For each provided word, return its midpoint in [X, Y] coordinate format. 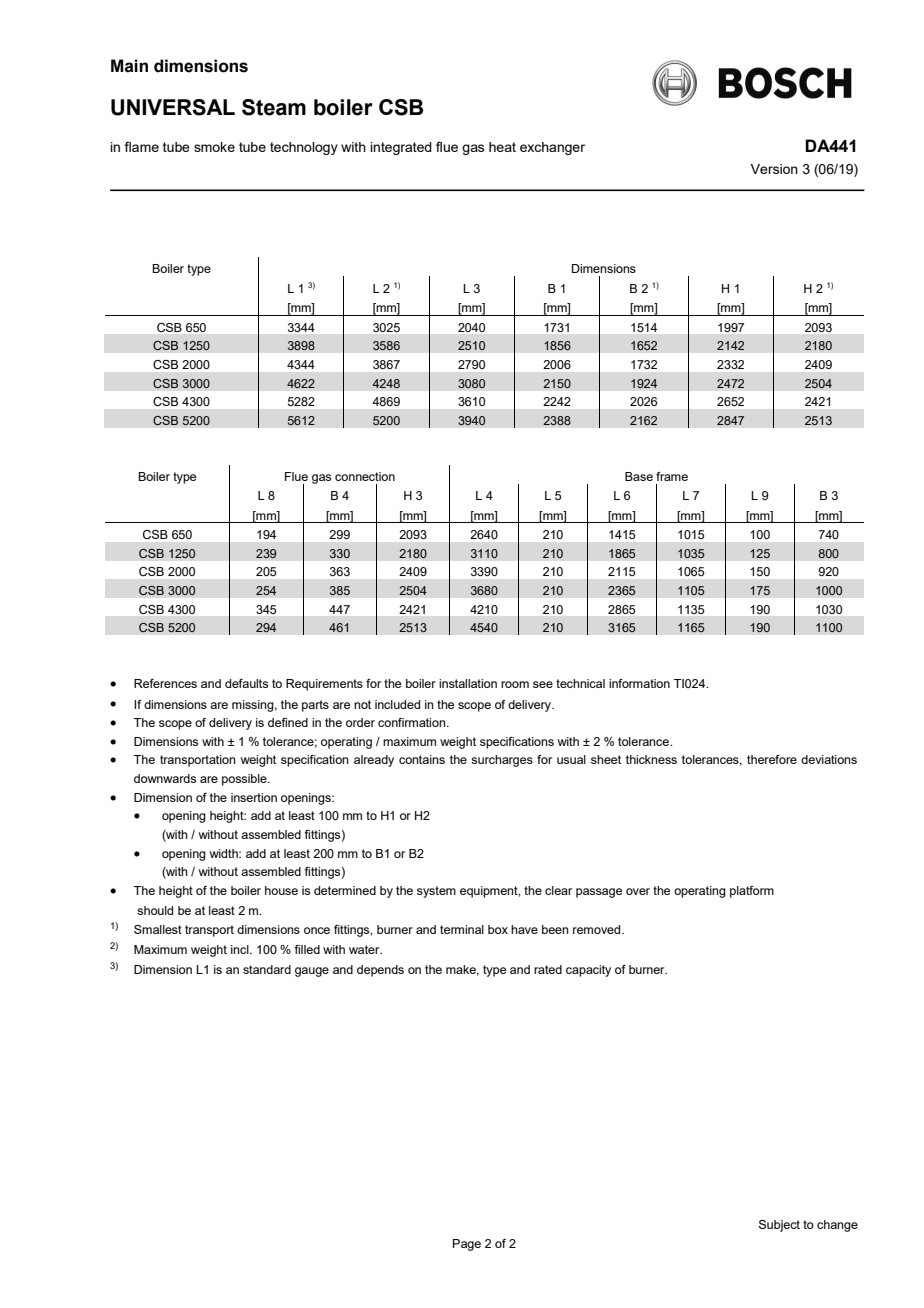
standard [267, 969]
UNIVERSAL [173, 107]
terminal [462, 929]
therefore [772, 759]
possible [245, 780]
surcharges [502, 761]
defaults [246, 683]
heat [502, 147]
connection [365, 476]
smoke [214, 147]
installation [468, 683]
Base [639, 476]
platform [752, 892]
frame [672, 476]
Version [774, 169]
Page [467, 1245]
